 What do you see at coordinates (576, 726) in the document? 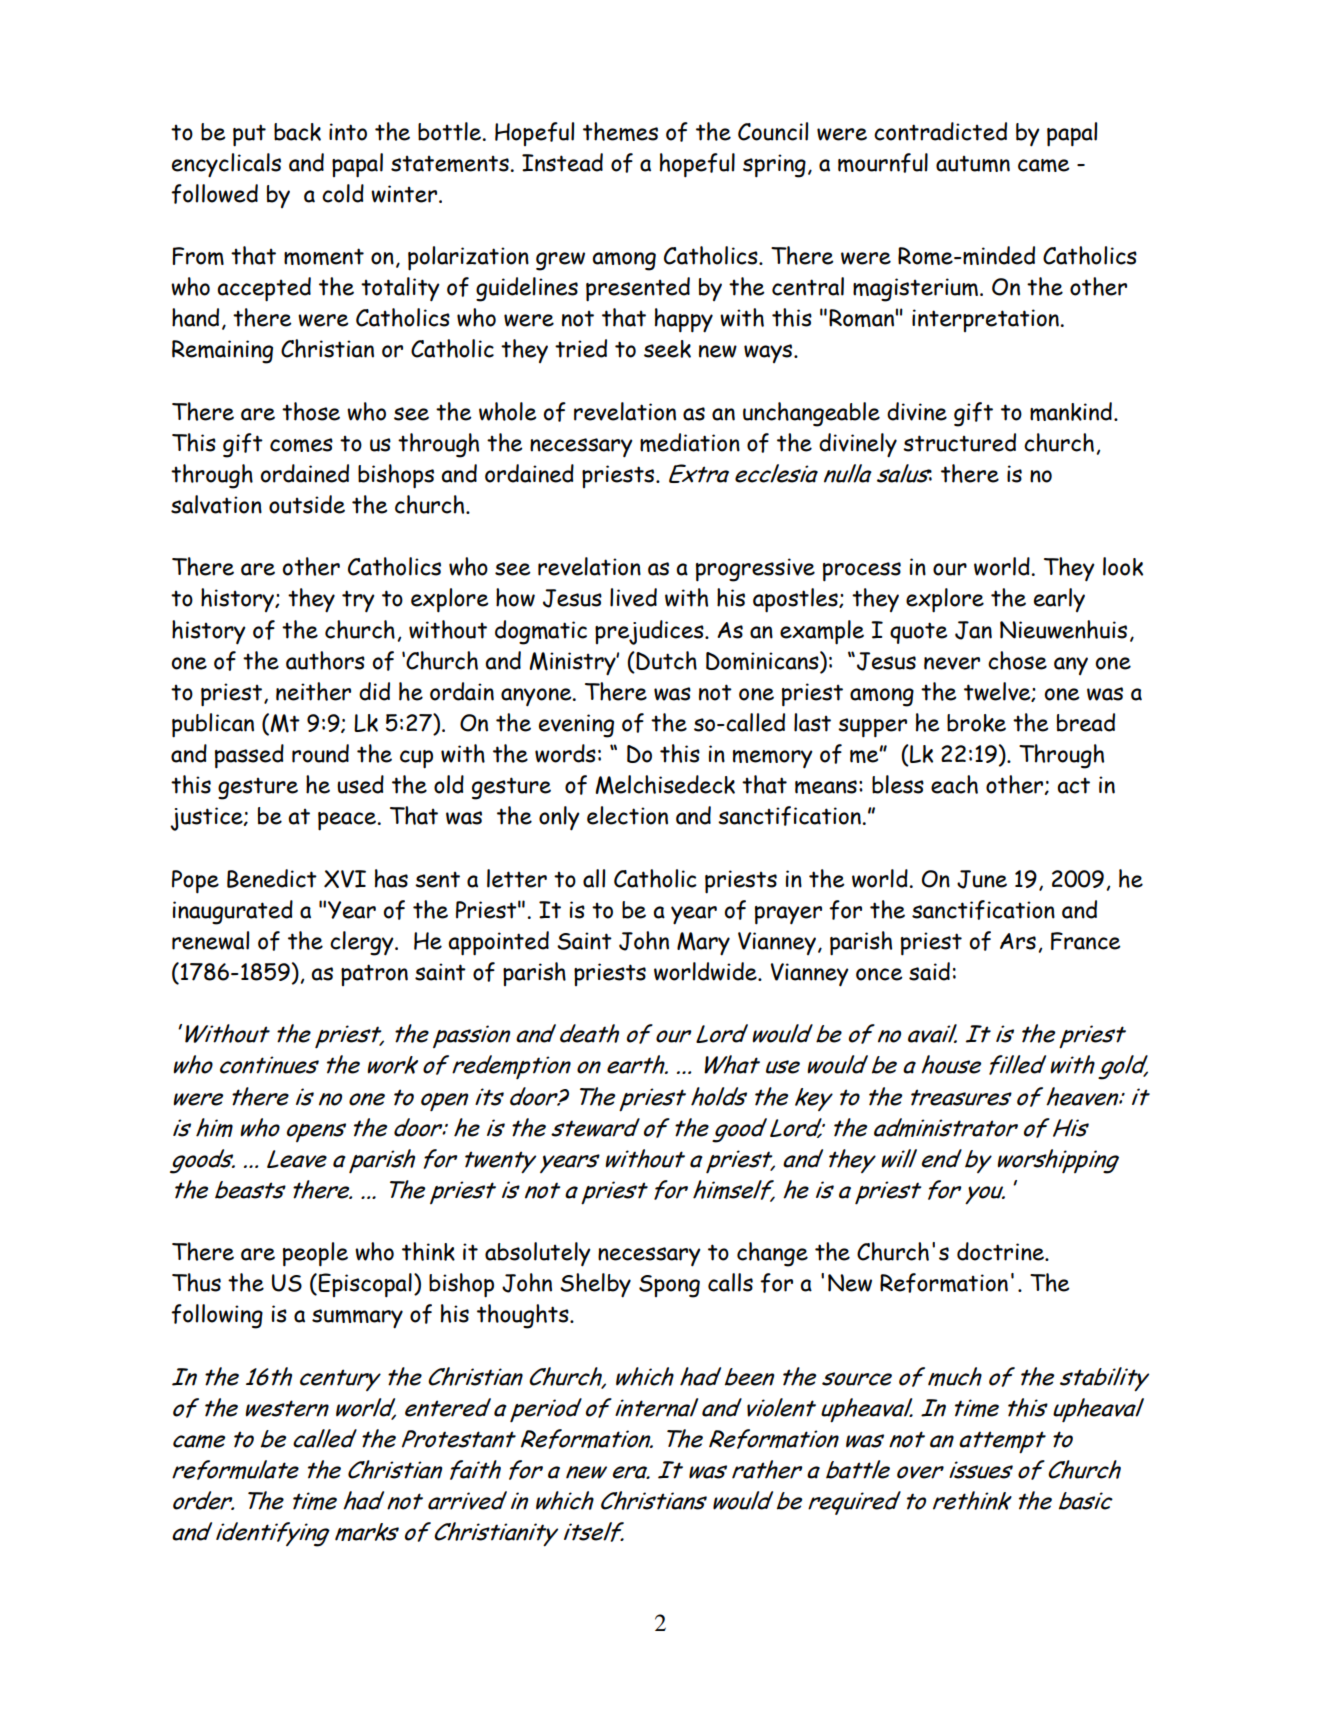
I see `evening` at bounding box center [576, 726].
